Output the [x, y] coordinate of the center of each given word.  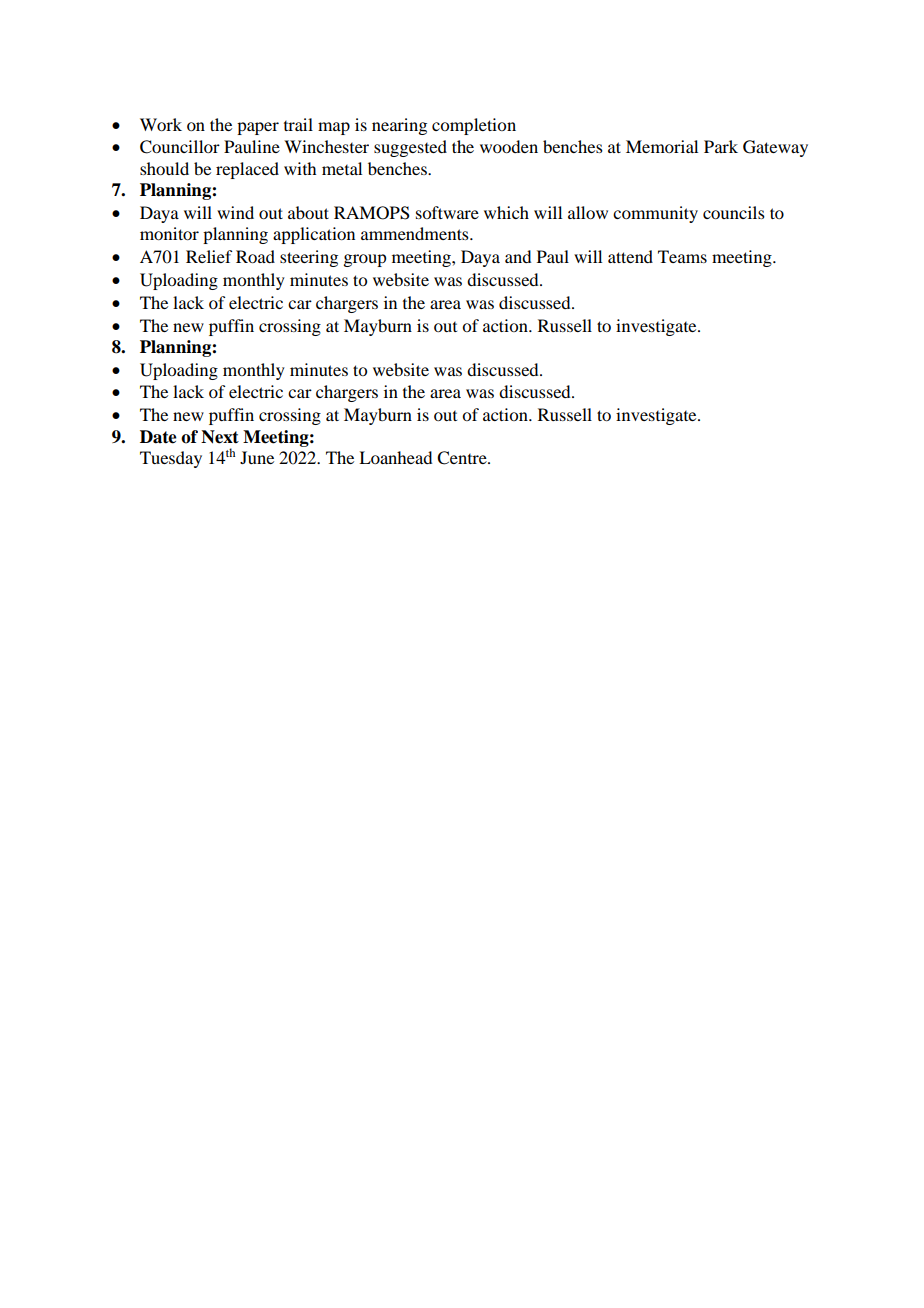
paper [258, 128]
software [447, 212]
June [257, 457]
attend [630, 256]
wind [235, 212]
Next [220, 437]
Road [255, 256]
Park [721, 146]
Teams [682, 256]
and [518, 256]
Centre [463, 458]
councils [734, 212]
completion [474, 126]
